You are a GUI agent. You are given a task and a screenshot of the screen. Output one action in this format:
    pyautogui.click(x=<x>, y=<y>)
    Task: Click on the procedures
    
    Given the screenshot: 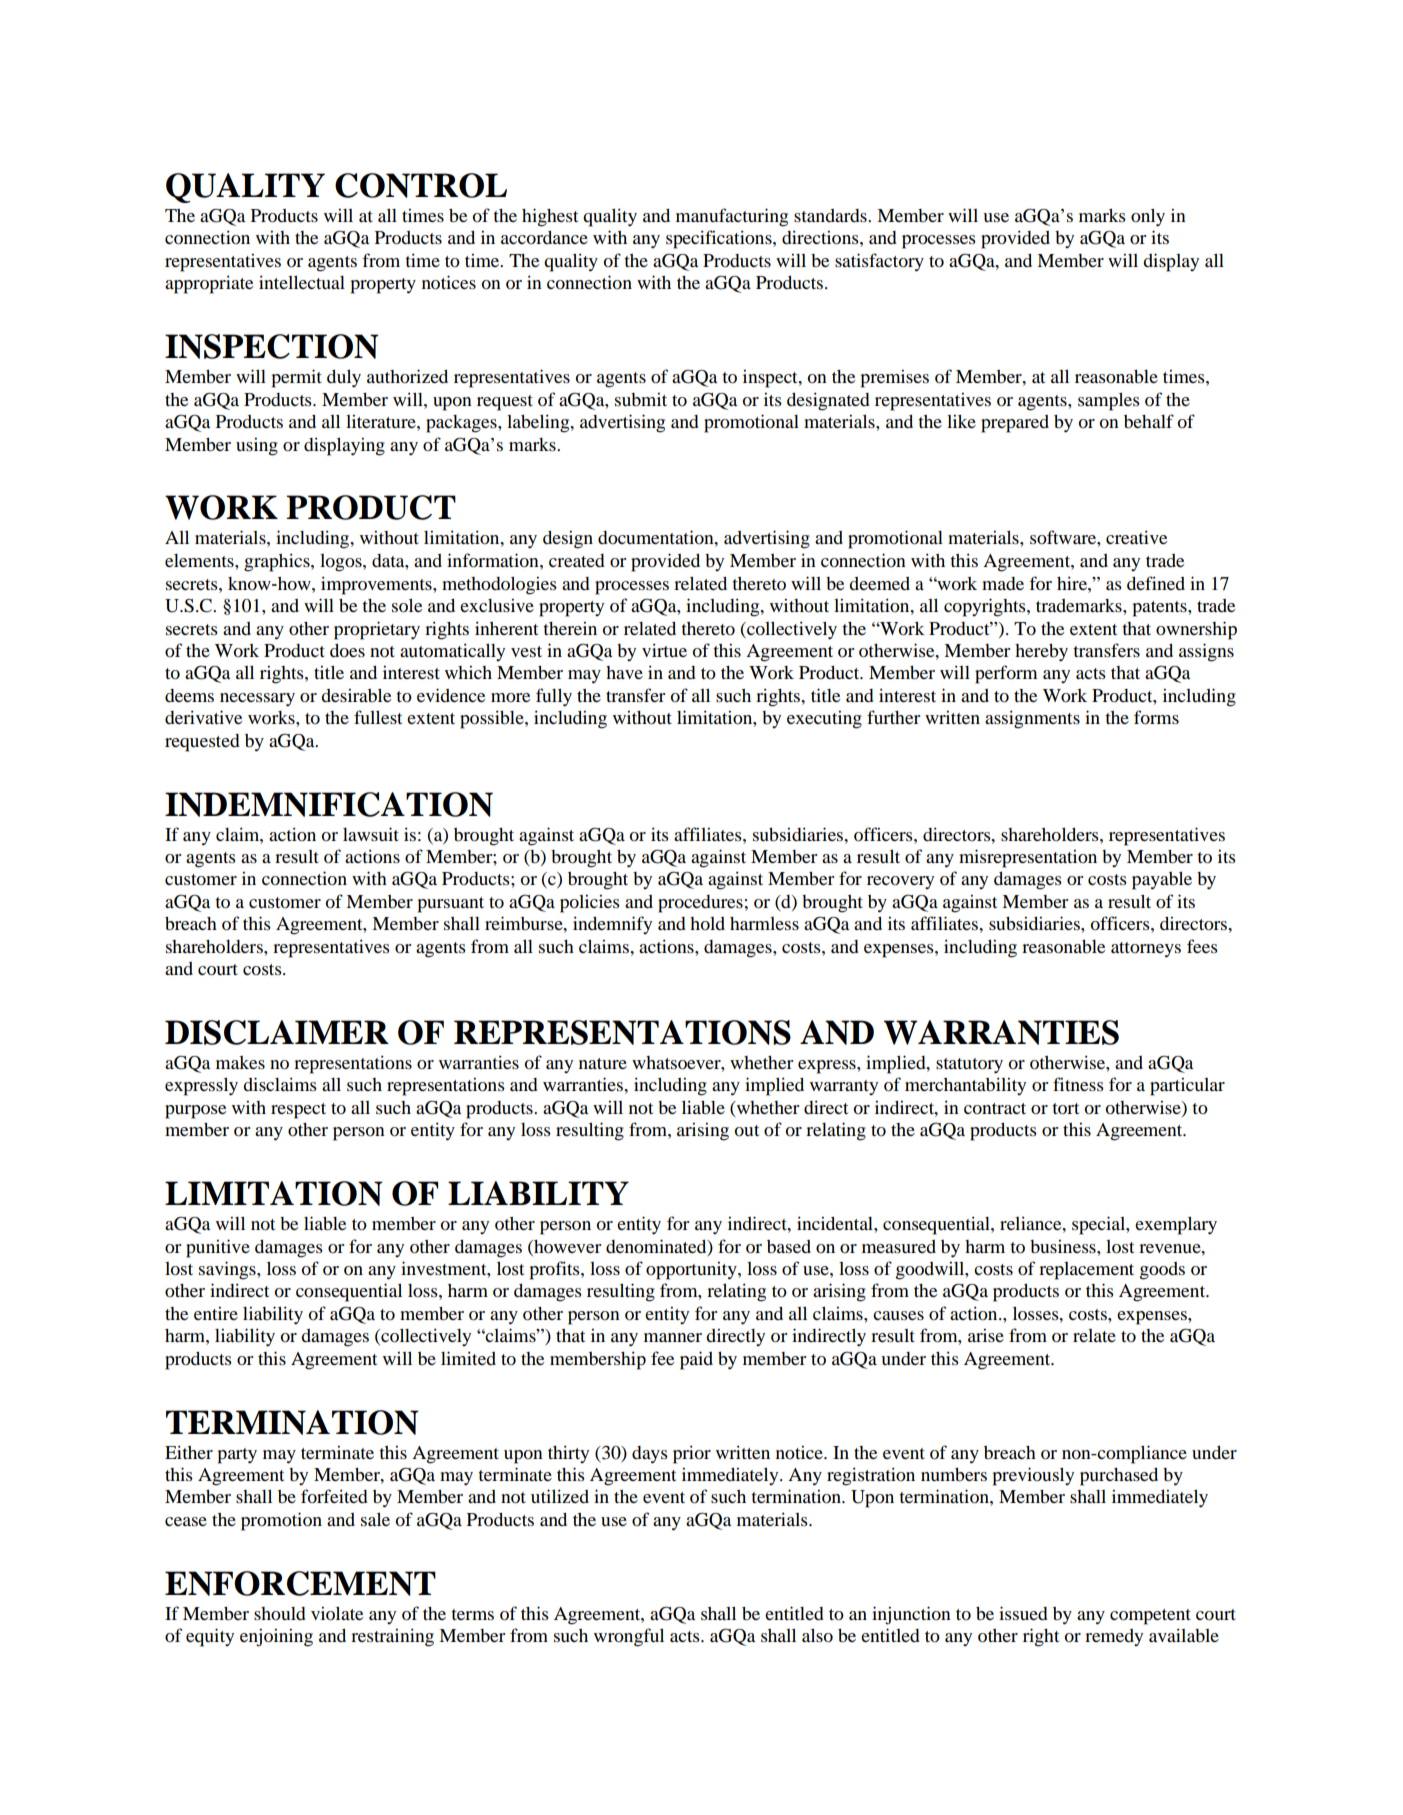 What is the action you would take?
    pyautogui.click(x=700, y=904)
